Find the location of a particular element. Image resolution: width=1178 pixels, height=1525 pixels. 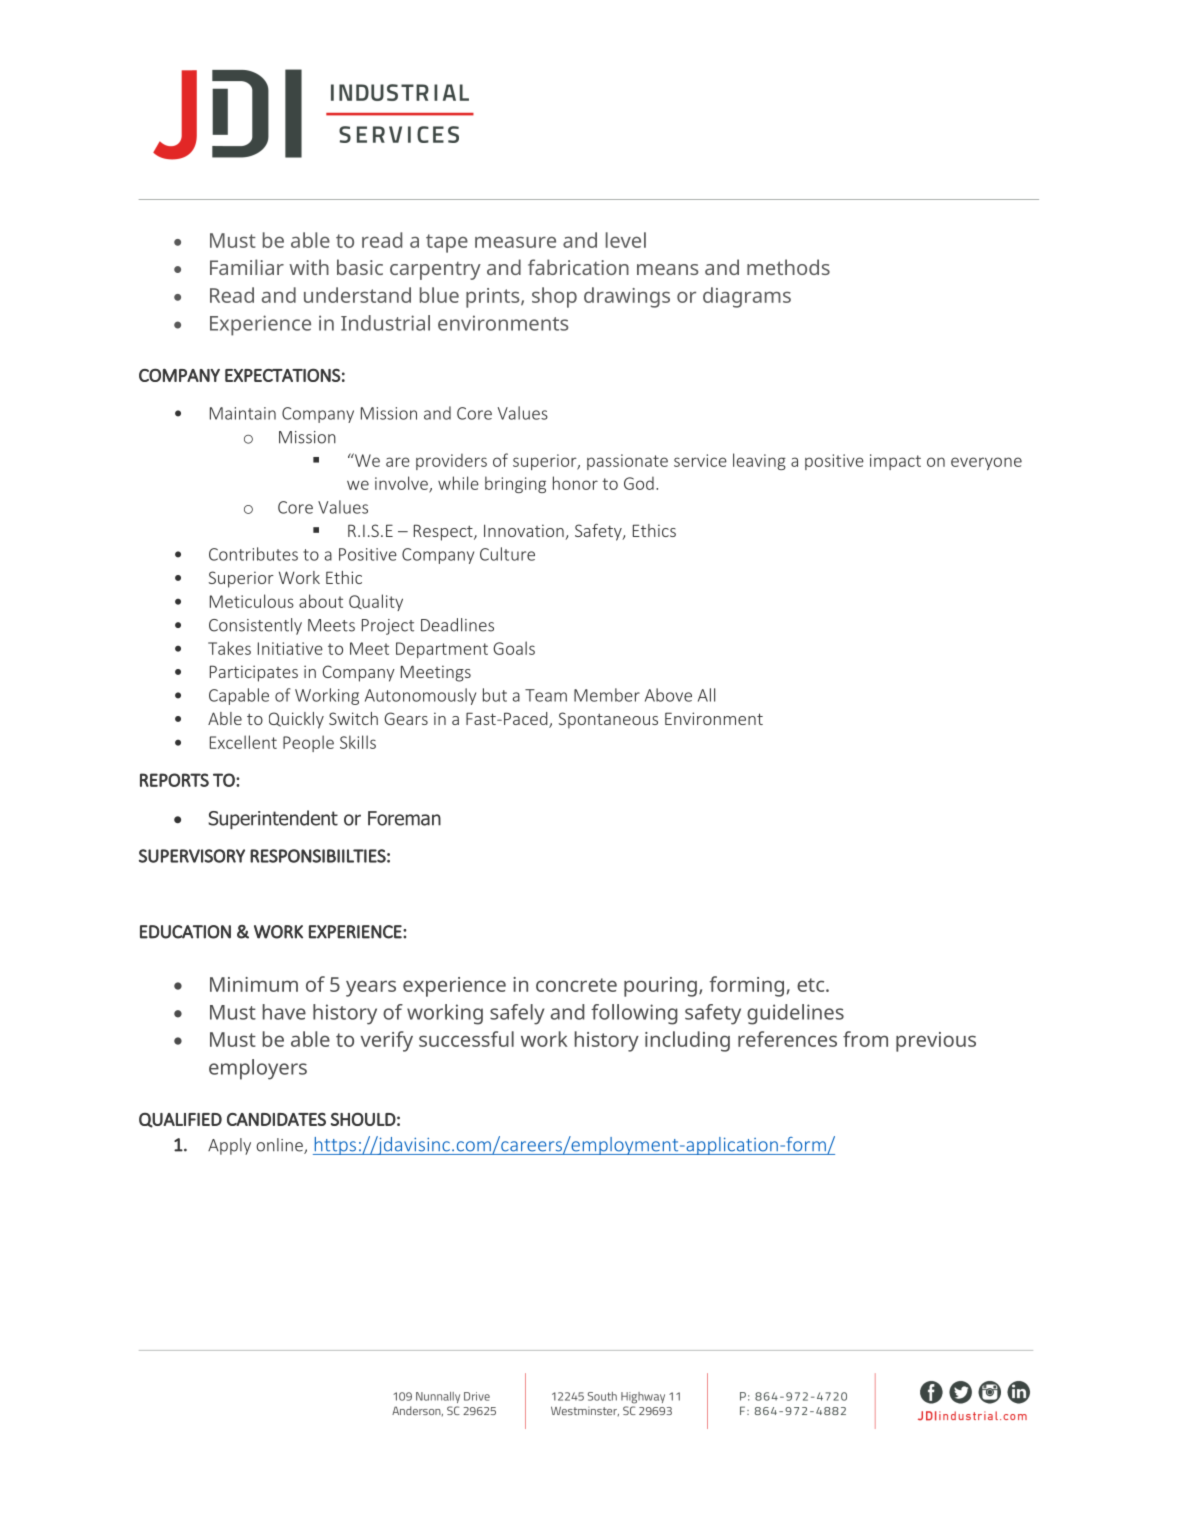

fabrication is located at coordinates (578, 267).
